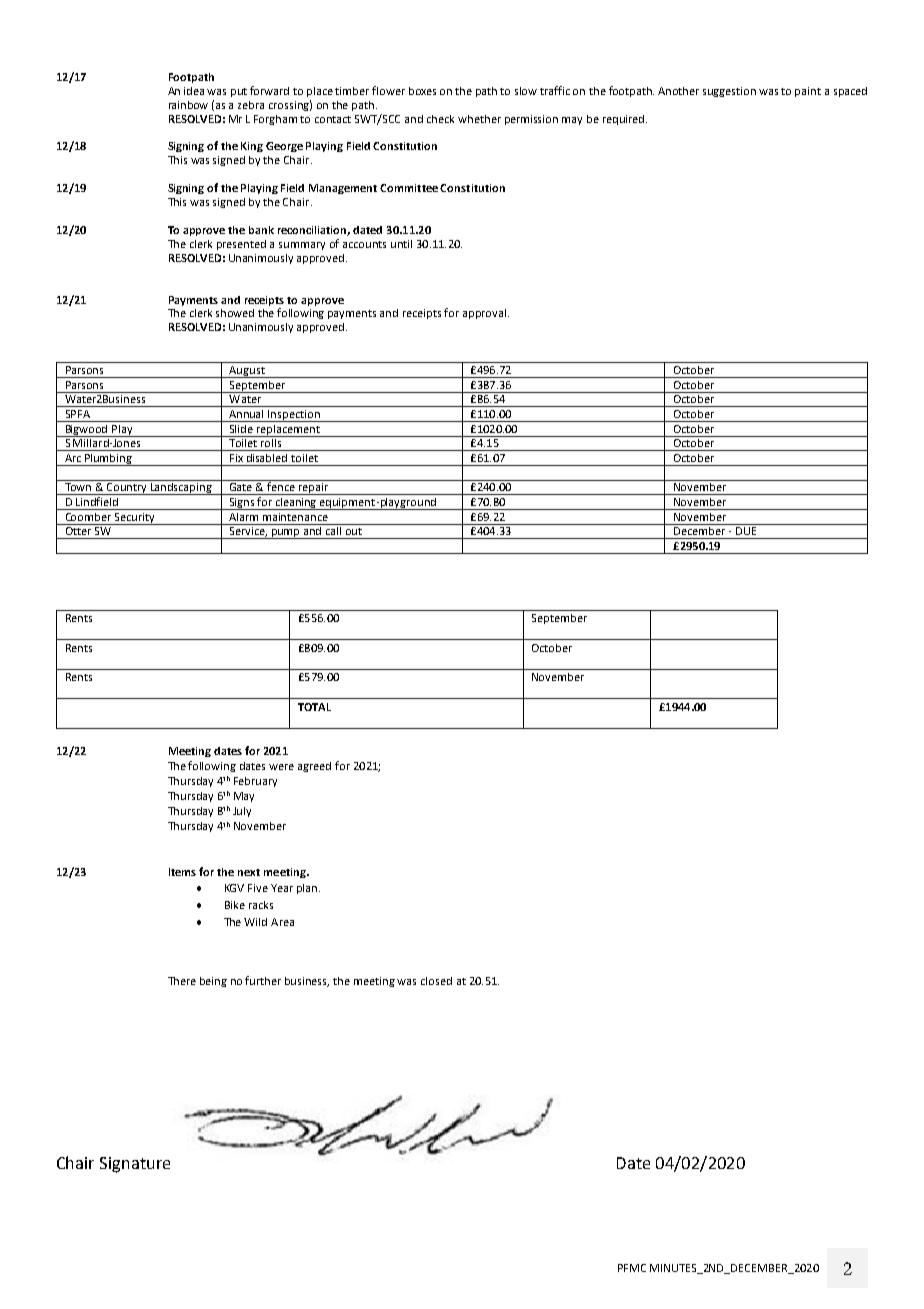  What do you see at coordinates (729, 92) in the document?
I see `suggestion` at bounding box center [729, 92].
